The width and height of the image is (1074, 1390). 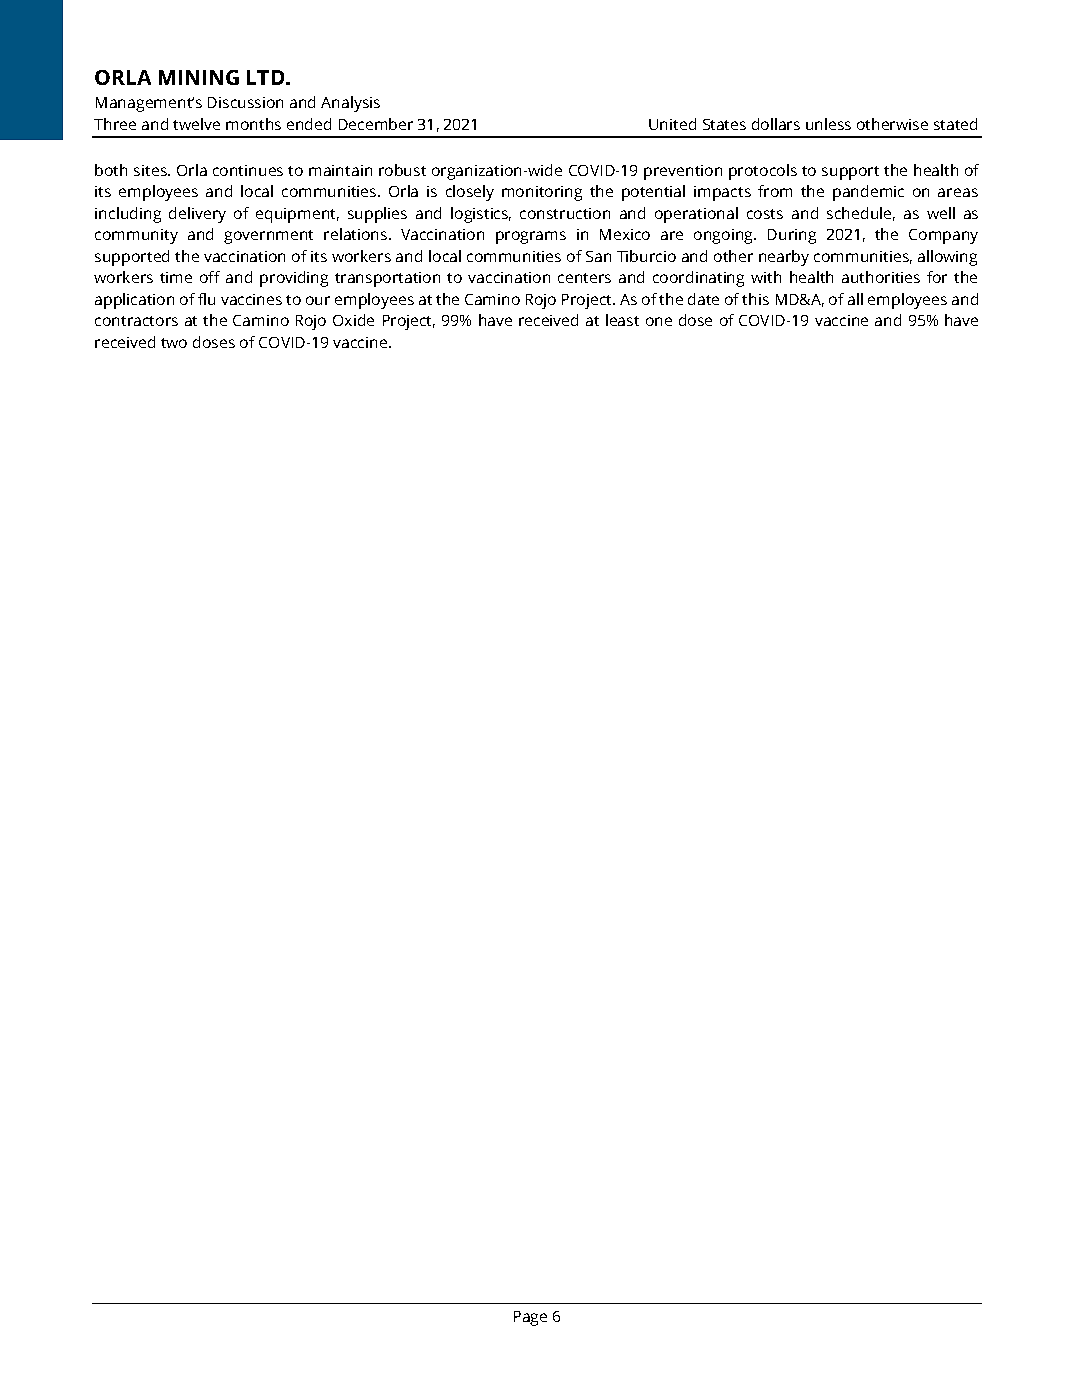 I want to click on unless, so click(x=828, y=124).
